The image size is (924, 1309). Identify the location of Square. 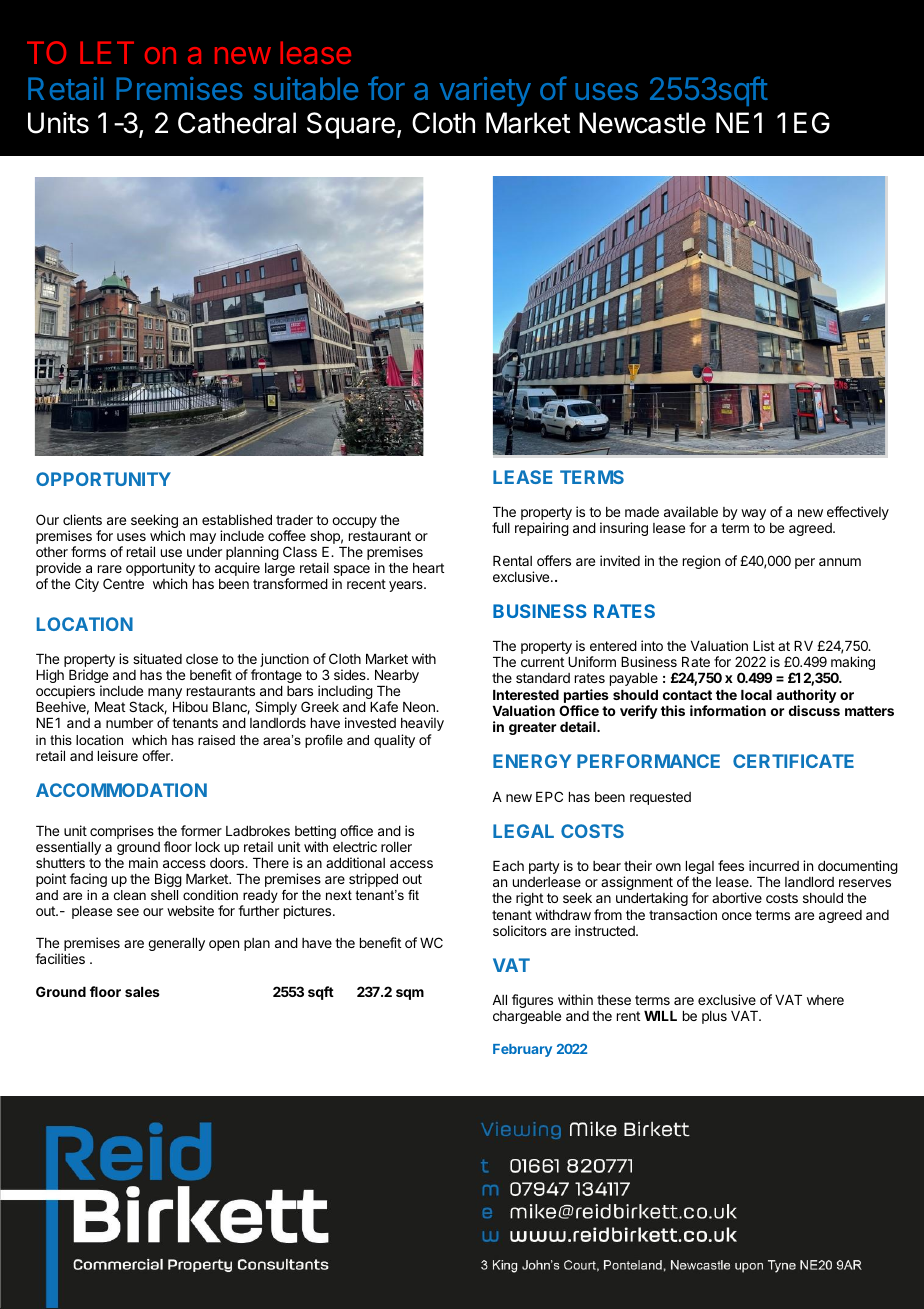
(351, 125).
